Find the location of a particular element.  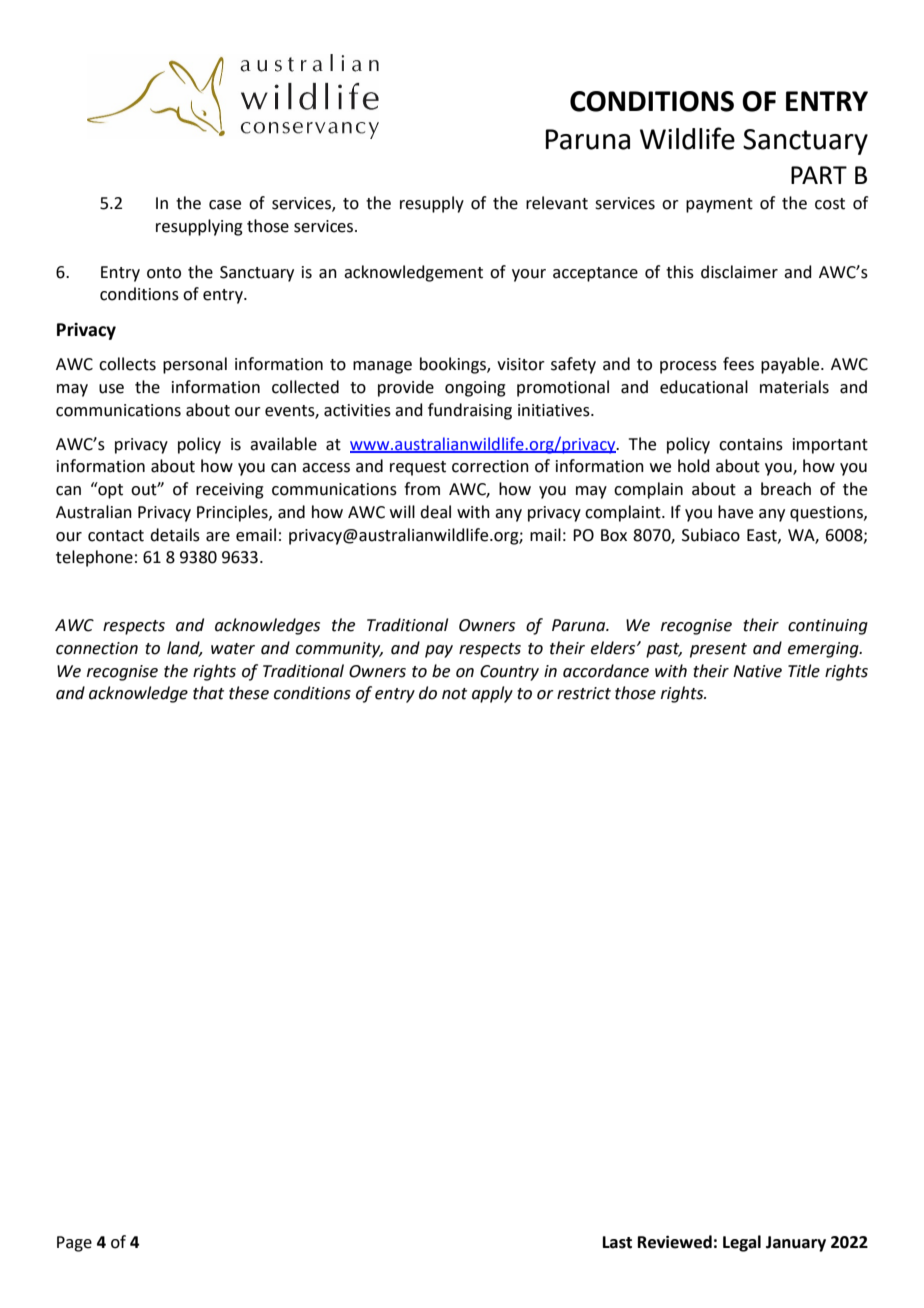

case is located at coordinates (225, 205).
